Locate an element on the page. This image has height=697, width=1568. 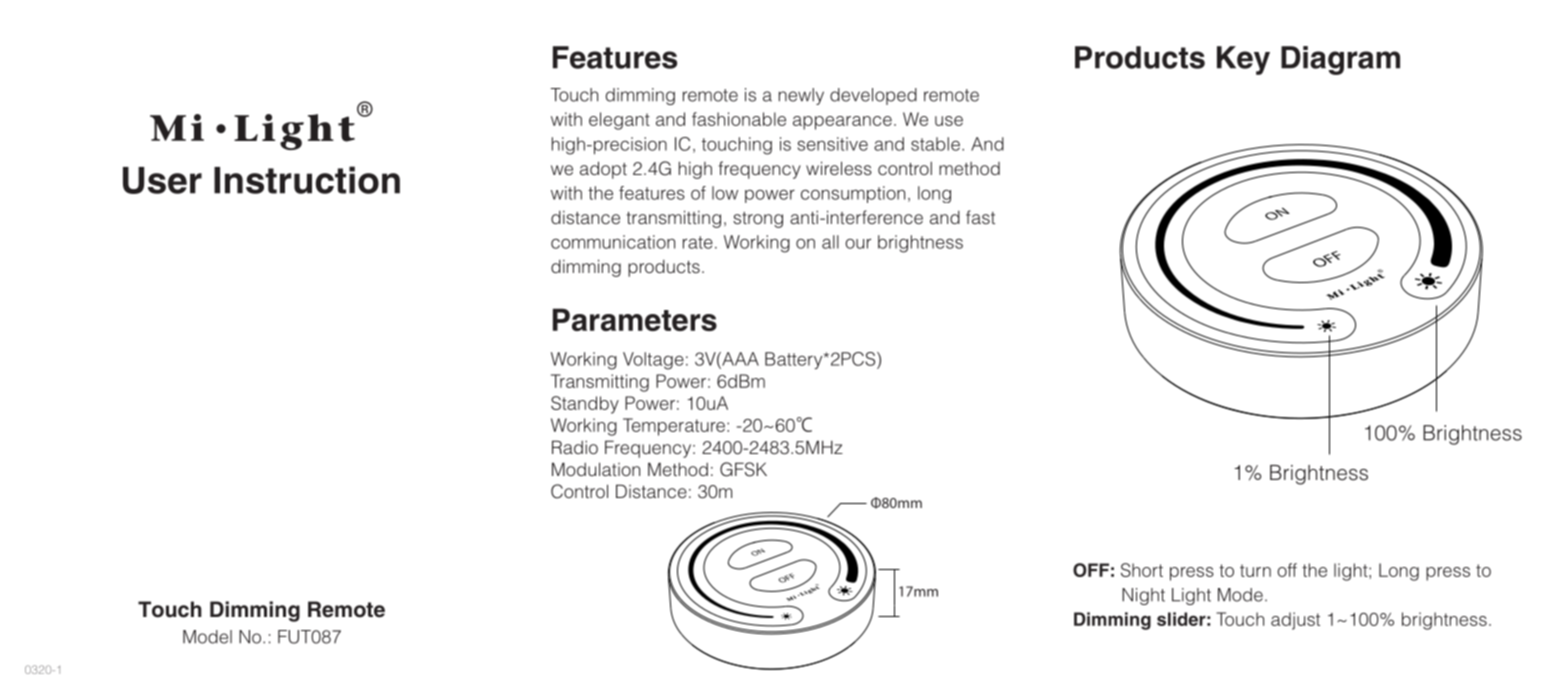
Short is located at coordinates (1142, 570).
